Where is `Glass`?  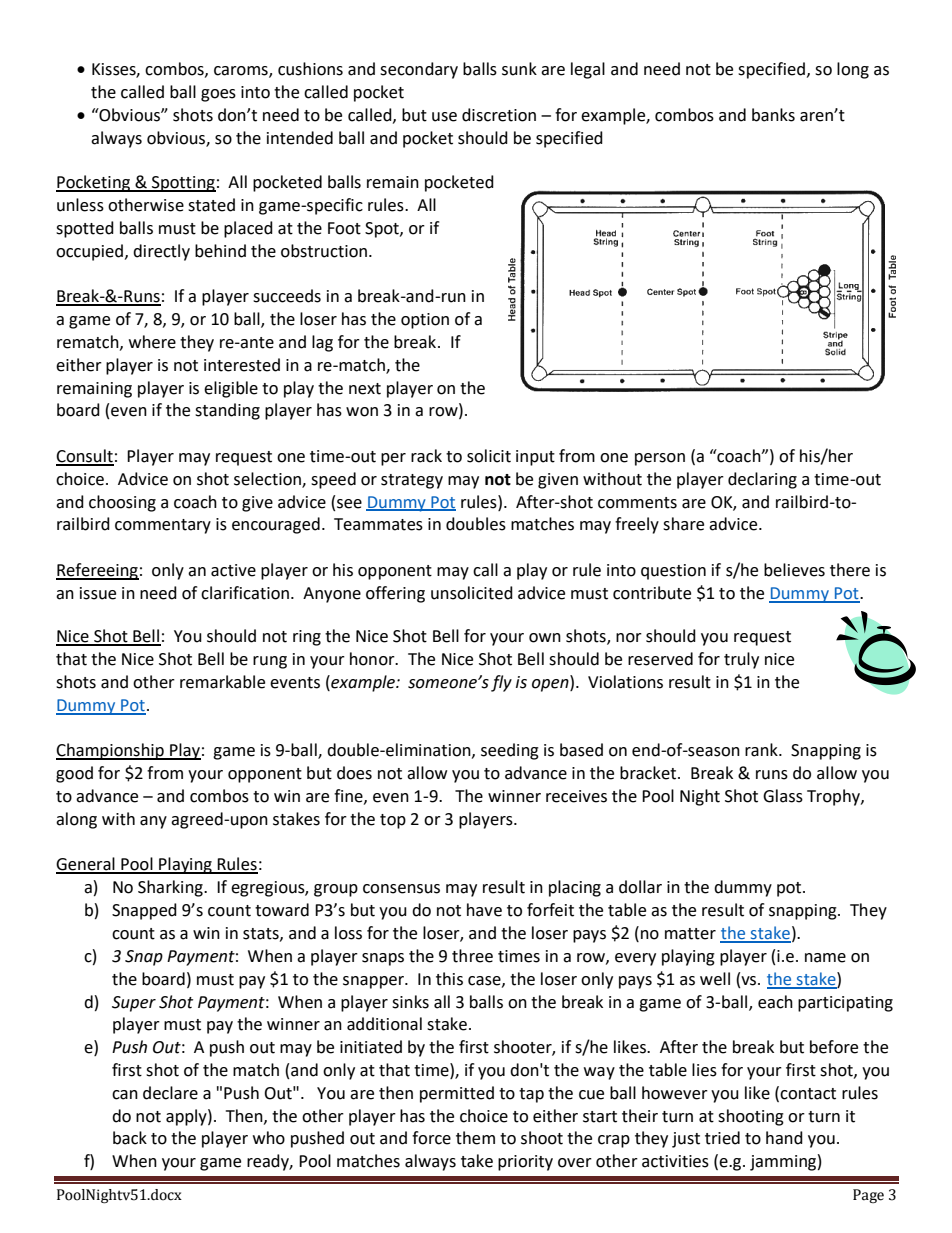 Glass is located at coordinates (783, 796).
